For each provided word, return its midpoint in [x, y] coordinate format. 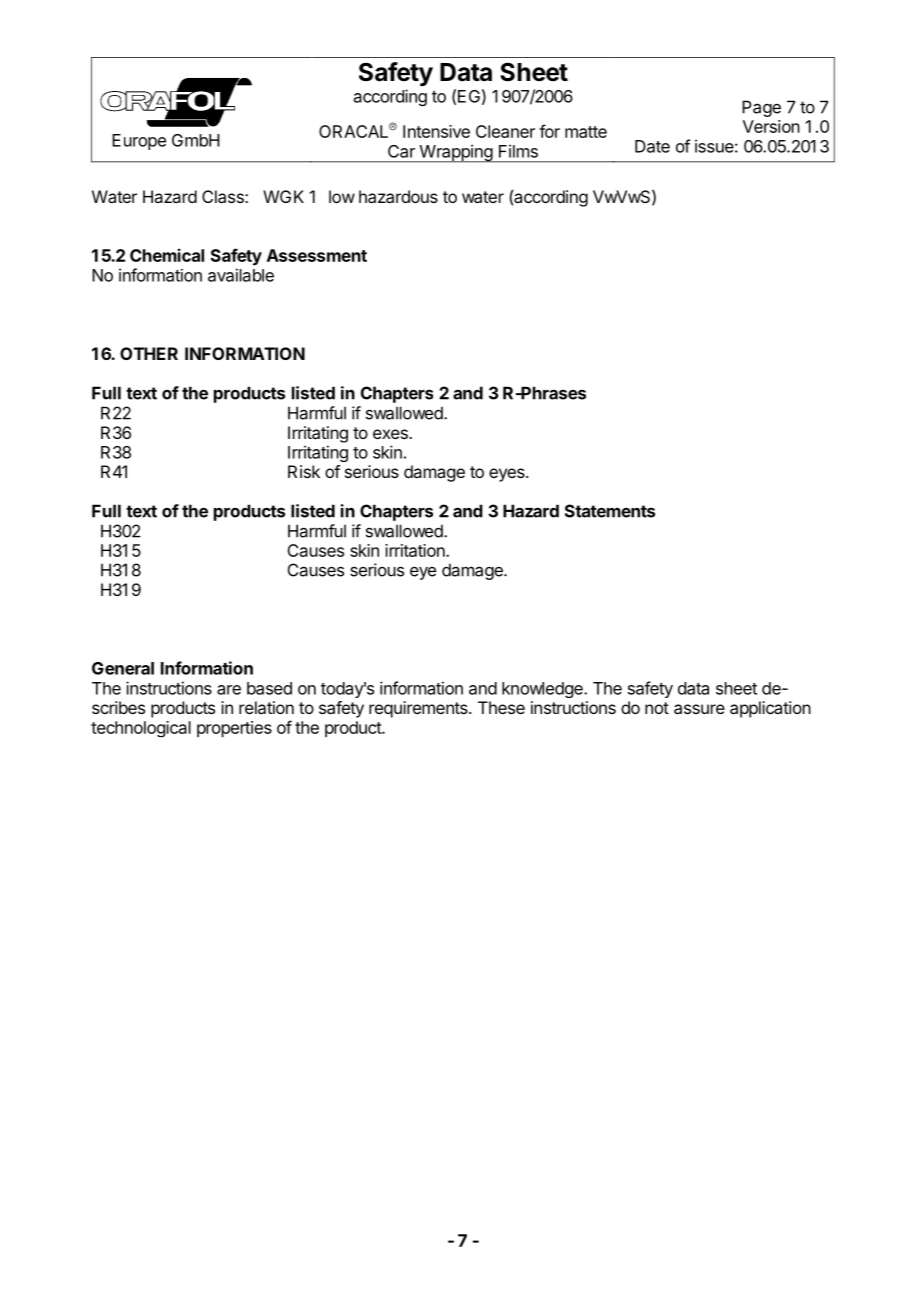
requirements [419, 709]
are [229, 690]
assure [699, 709]
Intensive [436, 131]
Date [652, 146]
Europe [139, 142]
